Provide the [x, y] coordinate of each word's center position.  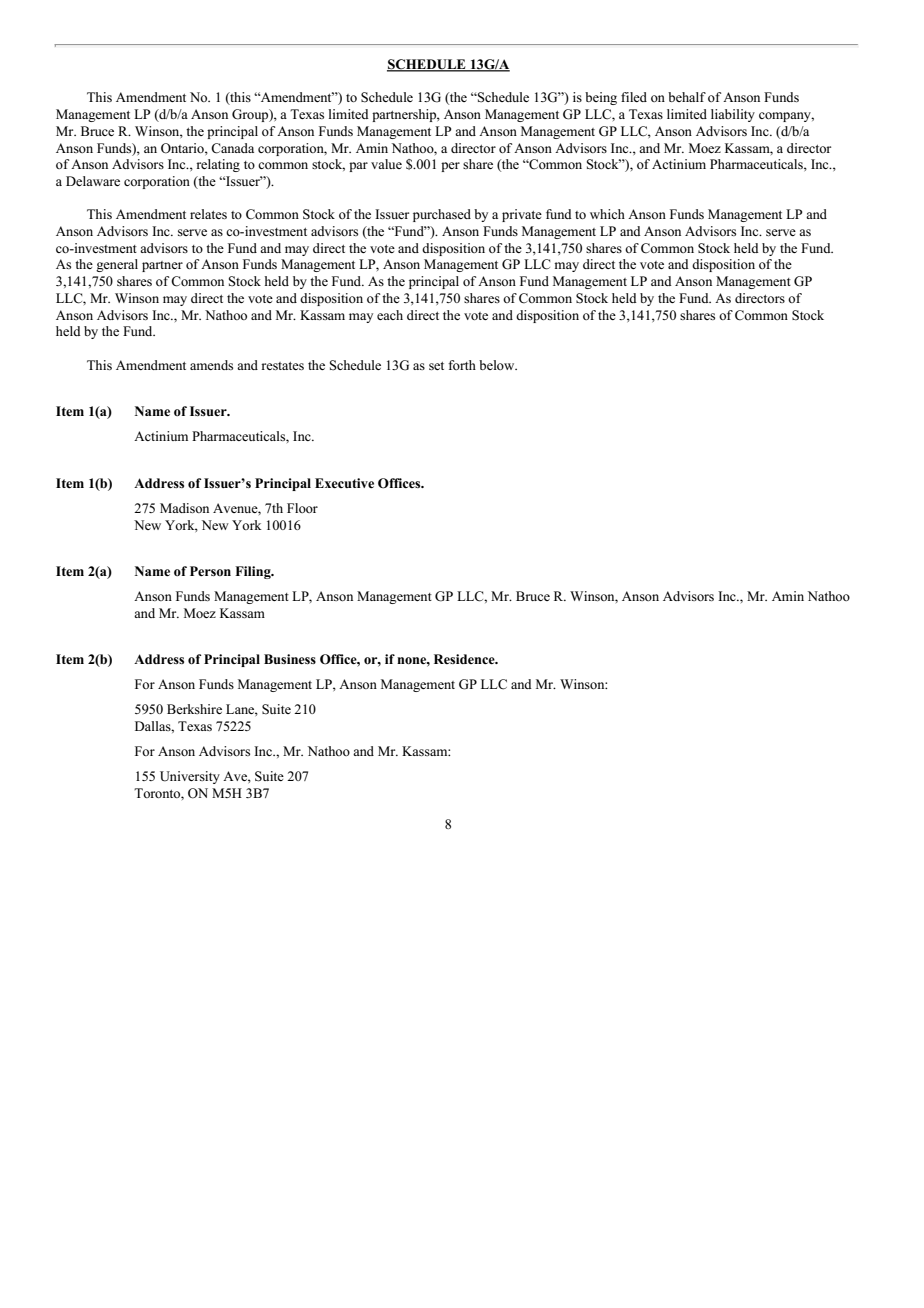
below [498, 365]
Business [290, 659]
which [607, 214]
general [117, 265]
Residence [465, 659]
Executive [344, 483]
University [190, 777]
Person [210, 571]
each [390, 315]
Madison [184, 508]
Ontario [183, 148]
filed [634, 97]
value [386, 164]
